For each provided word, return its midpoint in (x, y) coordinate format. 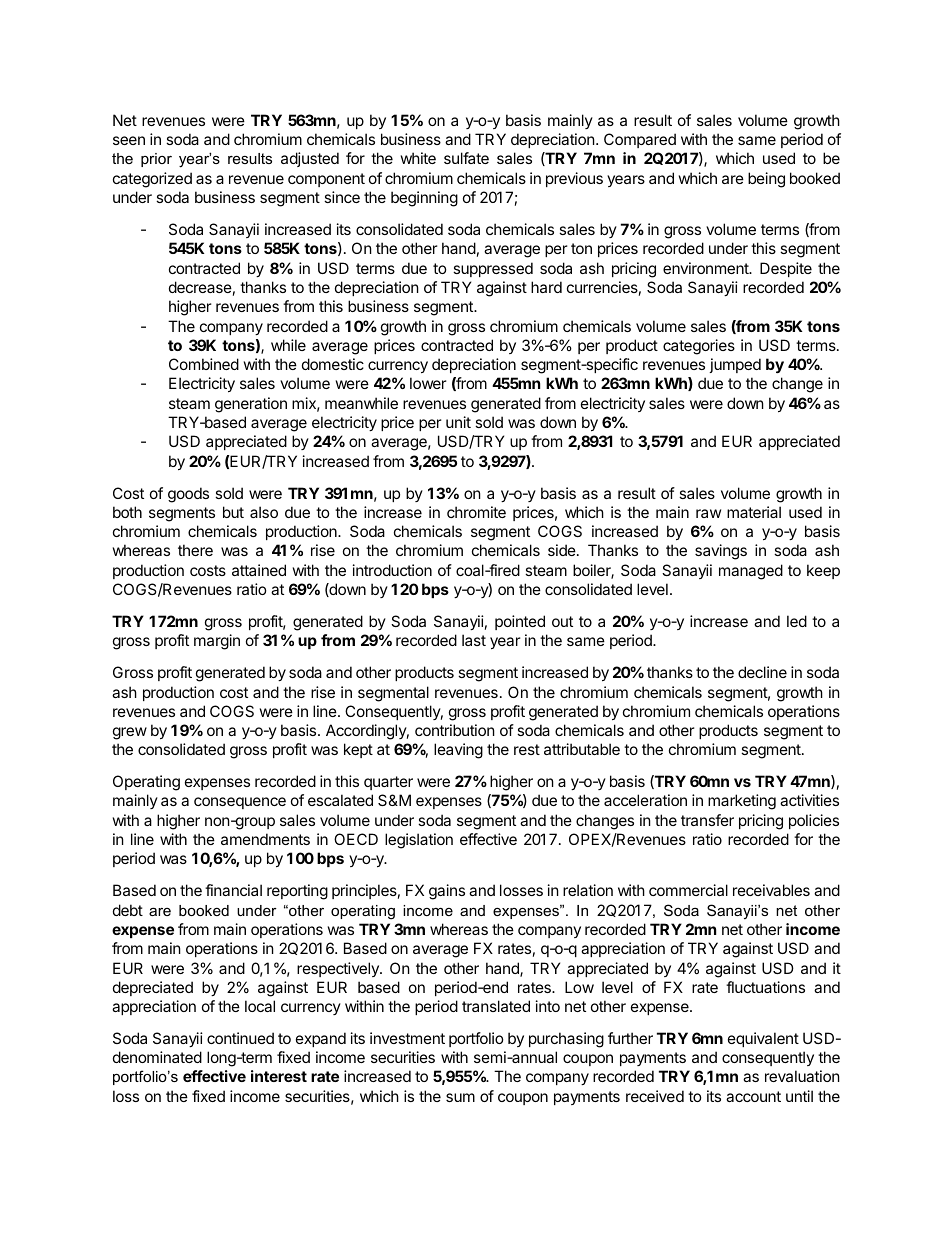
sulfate (466, 158)
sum (460, 1097)
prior (156, 160)
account (753, 1096)
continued (240, 1038)
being (766, 180)
